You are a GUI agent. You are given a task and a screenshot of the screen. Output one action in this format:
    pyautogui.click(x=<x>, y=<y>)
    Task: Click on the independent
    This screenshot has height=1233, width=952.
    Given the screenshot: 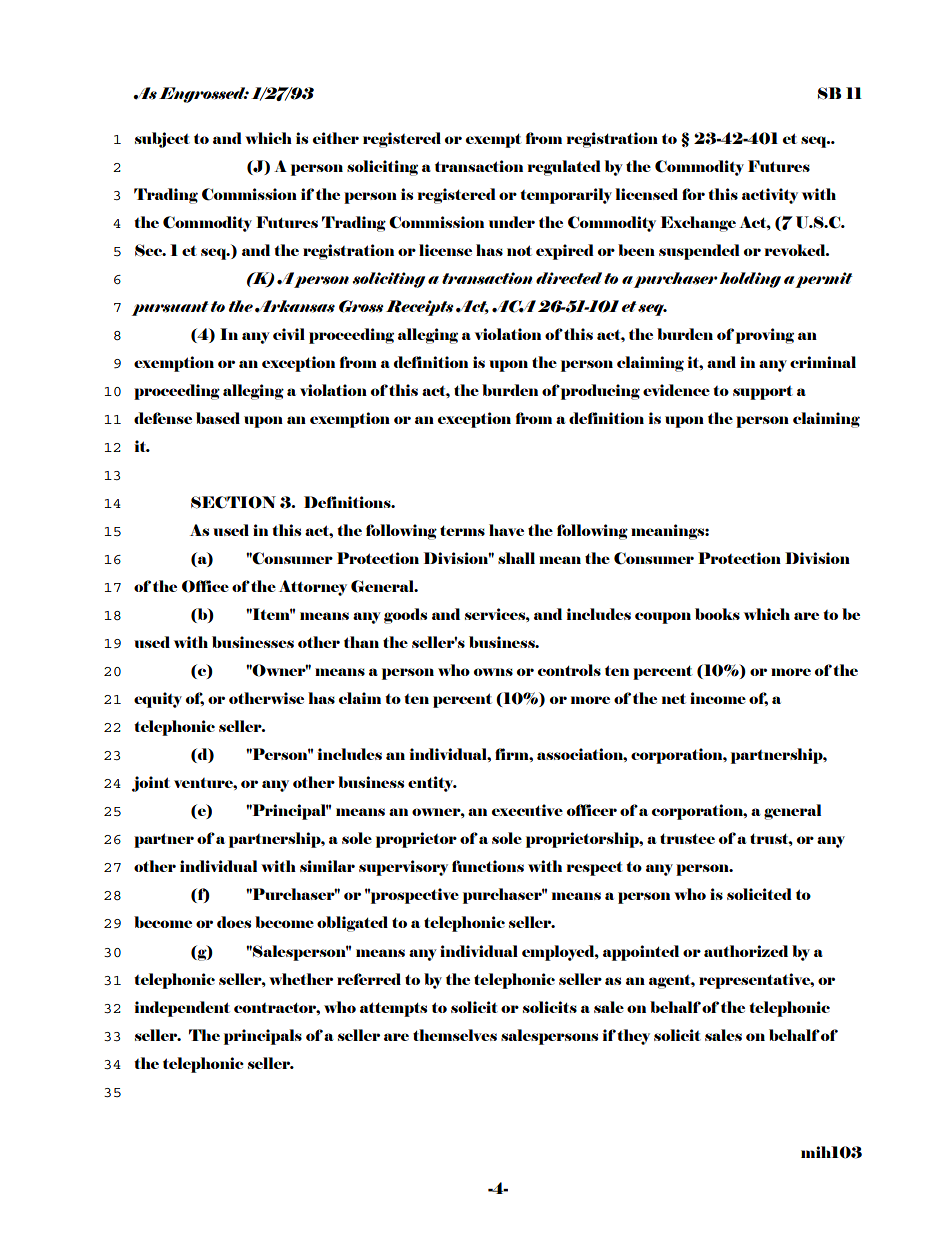 What is the action you would take?
    pyautogui.click(x=182, y=1009)
